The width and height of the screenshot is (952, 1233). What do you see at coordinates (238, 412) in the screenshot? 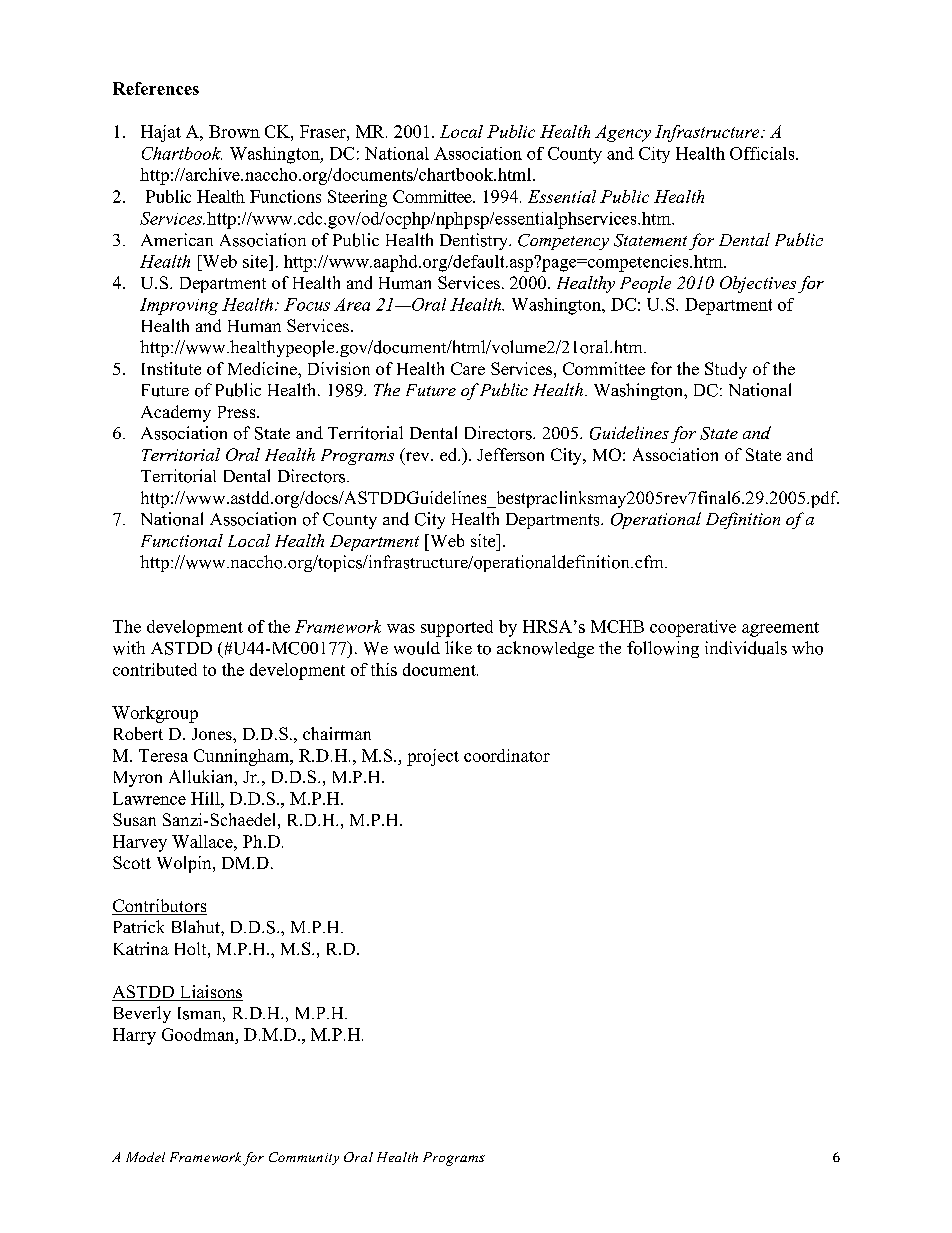
I see `Press` at bounding box center [238, 412].
